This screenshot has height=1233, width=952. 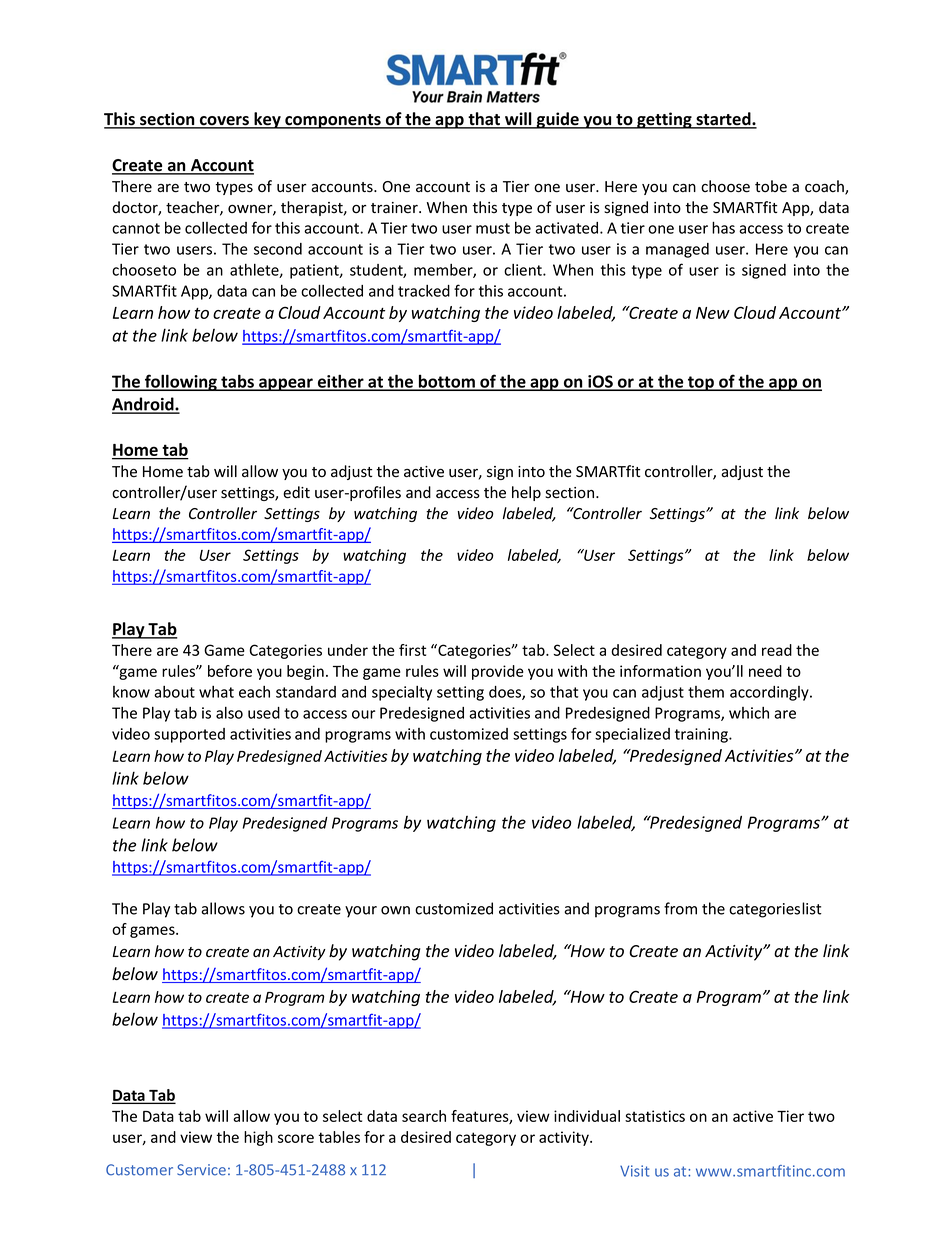 What do you see at coordinates (558, 120) in the screenshot?
I see `guide` at bounding box center [558, 120].
